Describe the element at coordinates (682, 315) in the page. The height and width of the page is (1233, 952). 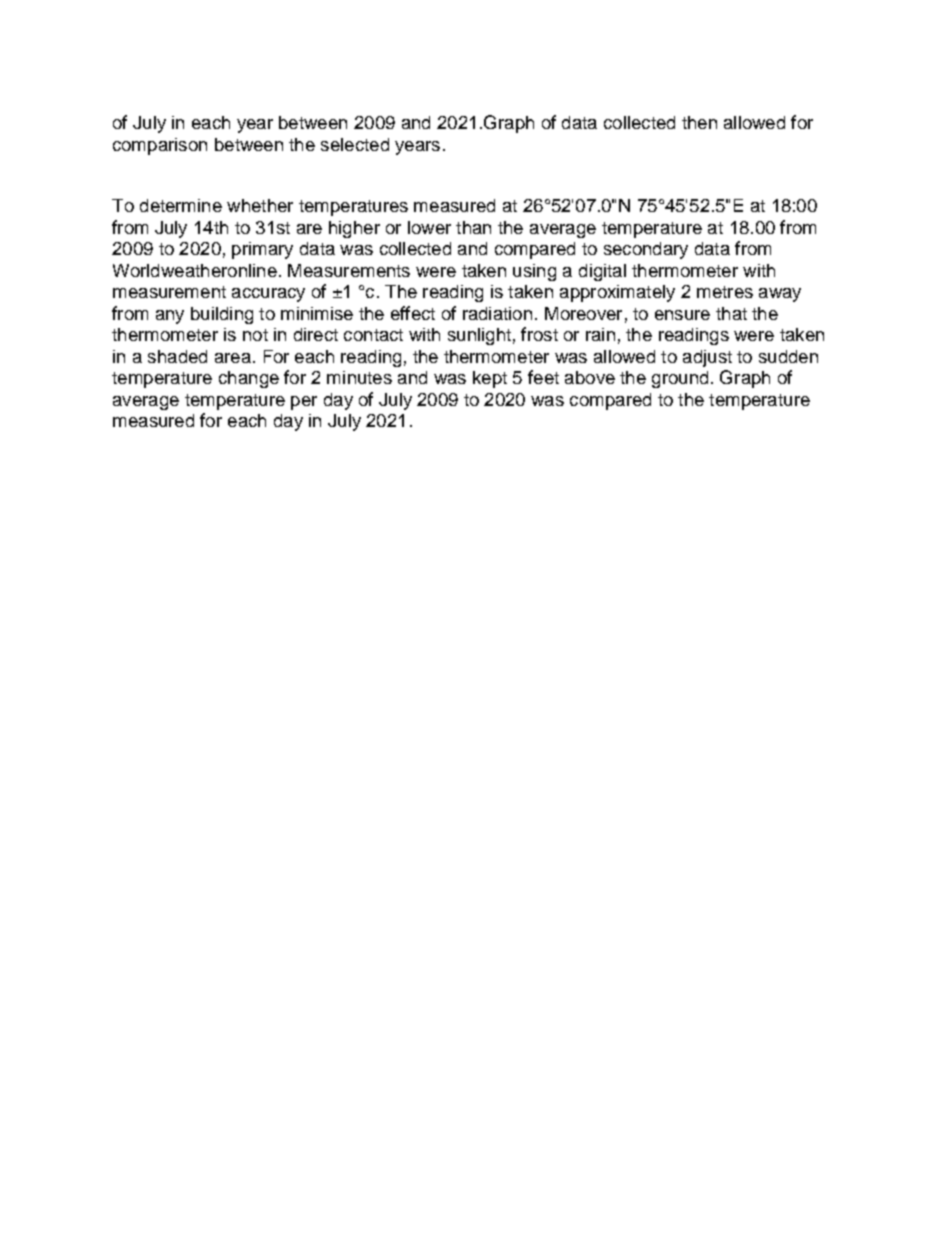
I see `ensure` at that location.
